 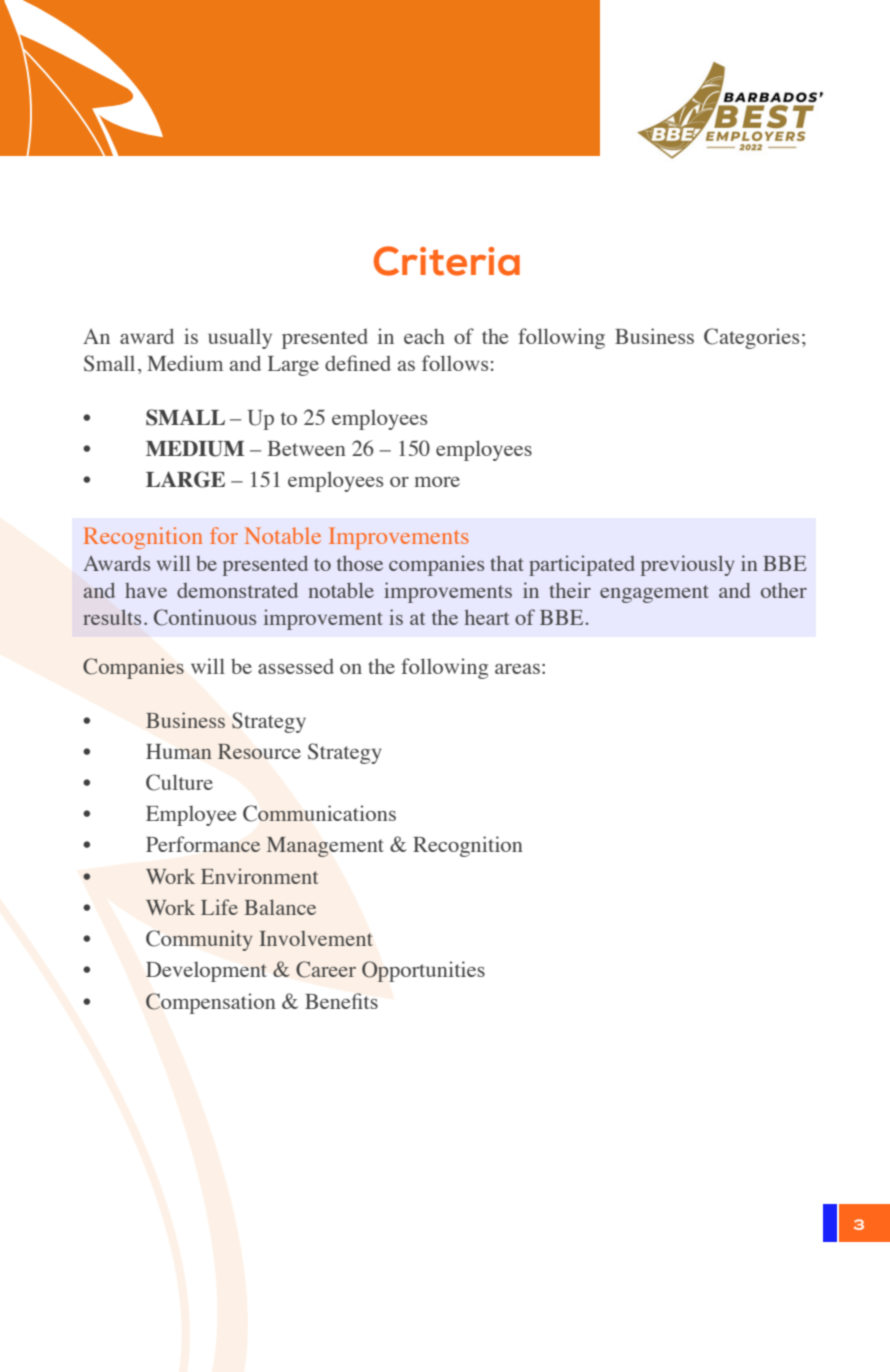 I want to click on Development, so click(x=206, y=971).
